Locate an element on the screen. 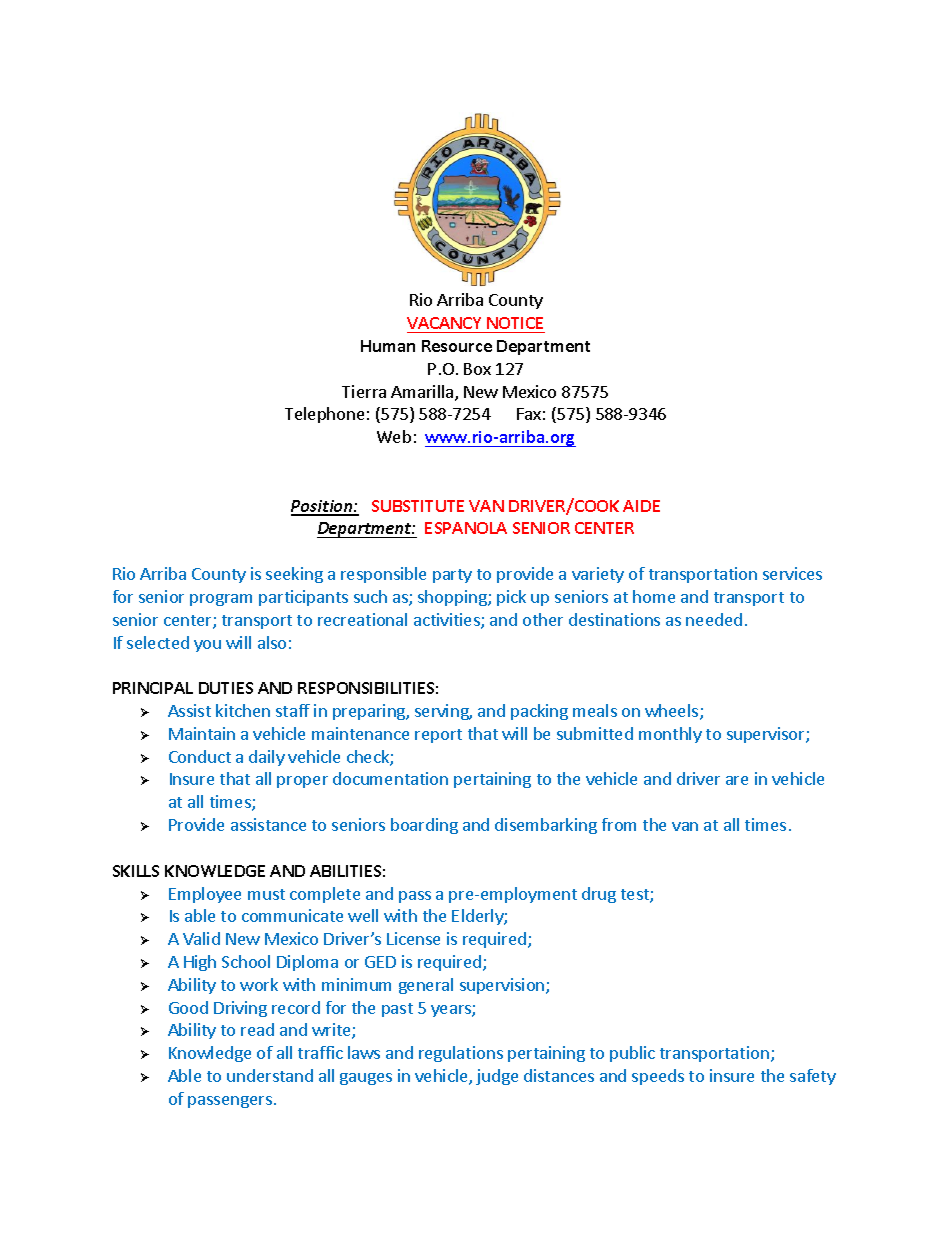  read is located at coordinates (257, 1029).
